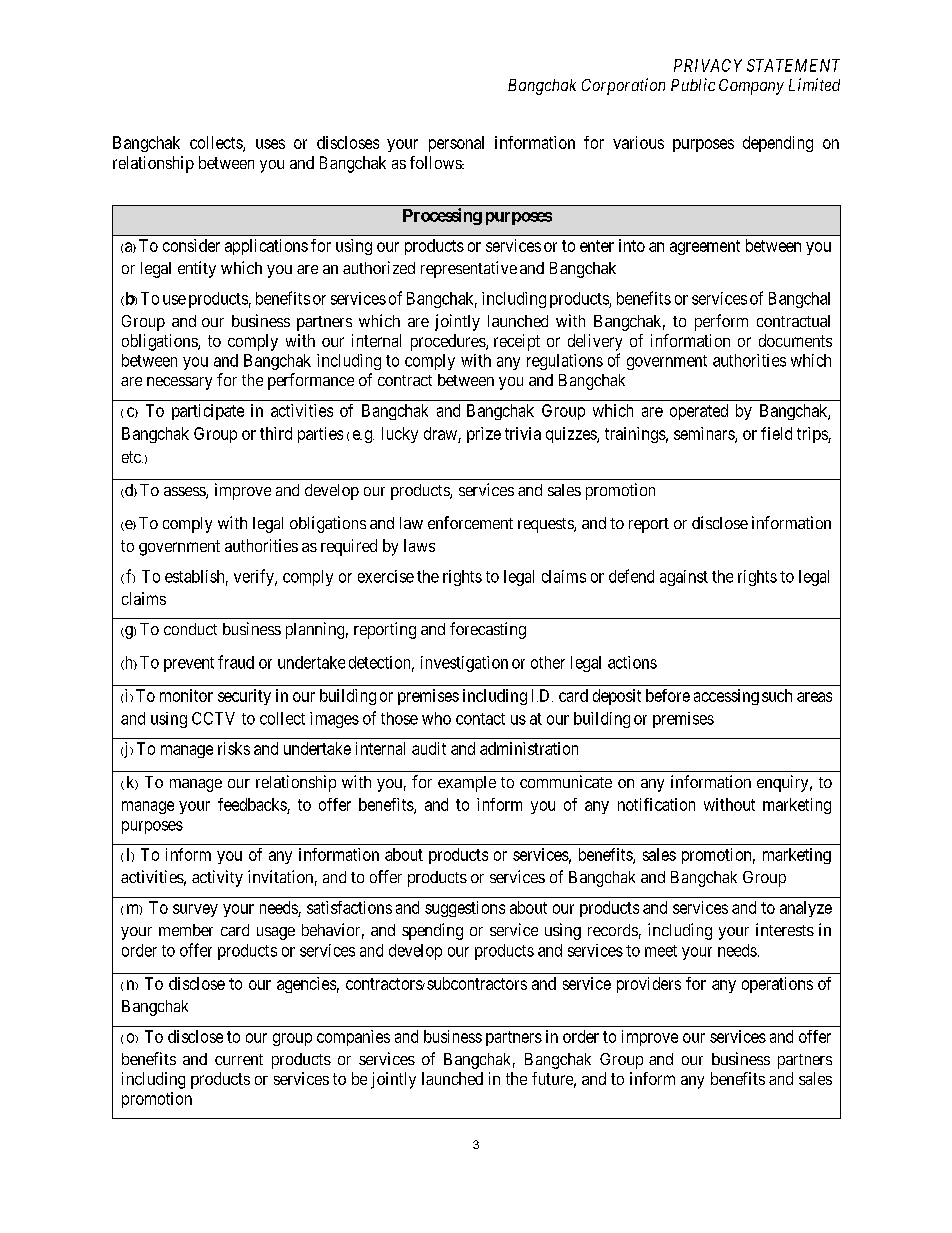 Image resolution: width=952 pixels, height=1233 pixels. Describe the element at coordinates (751, 87) in the screenshot. I see `Company` at that location.
